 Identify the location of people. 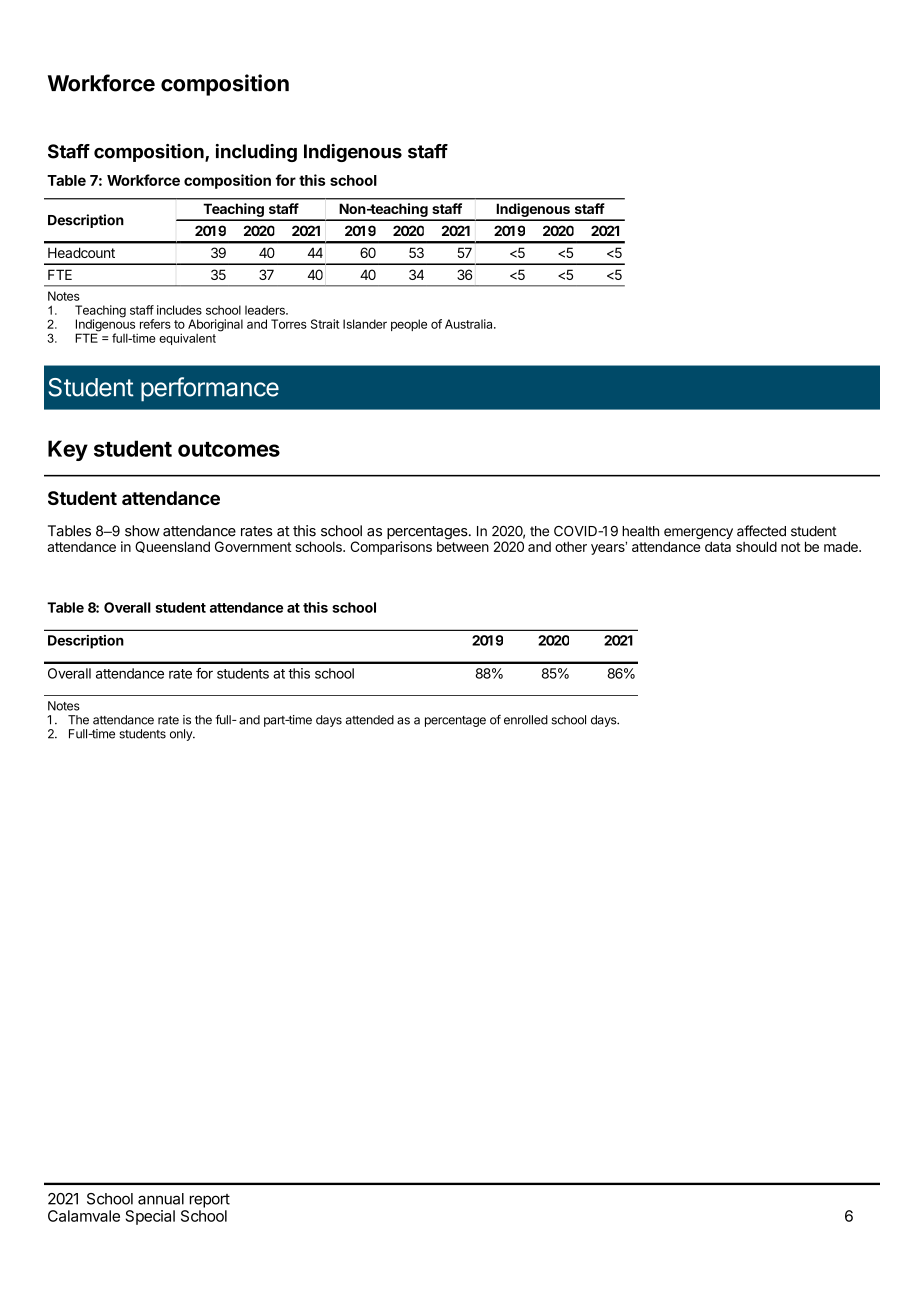
(409, 325).
